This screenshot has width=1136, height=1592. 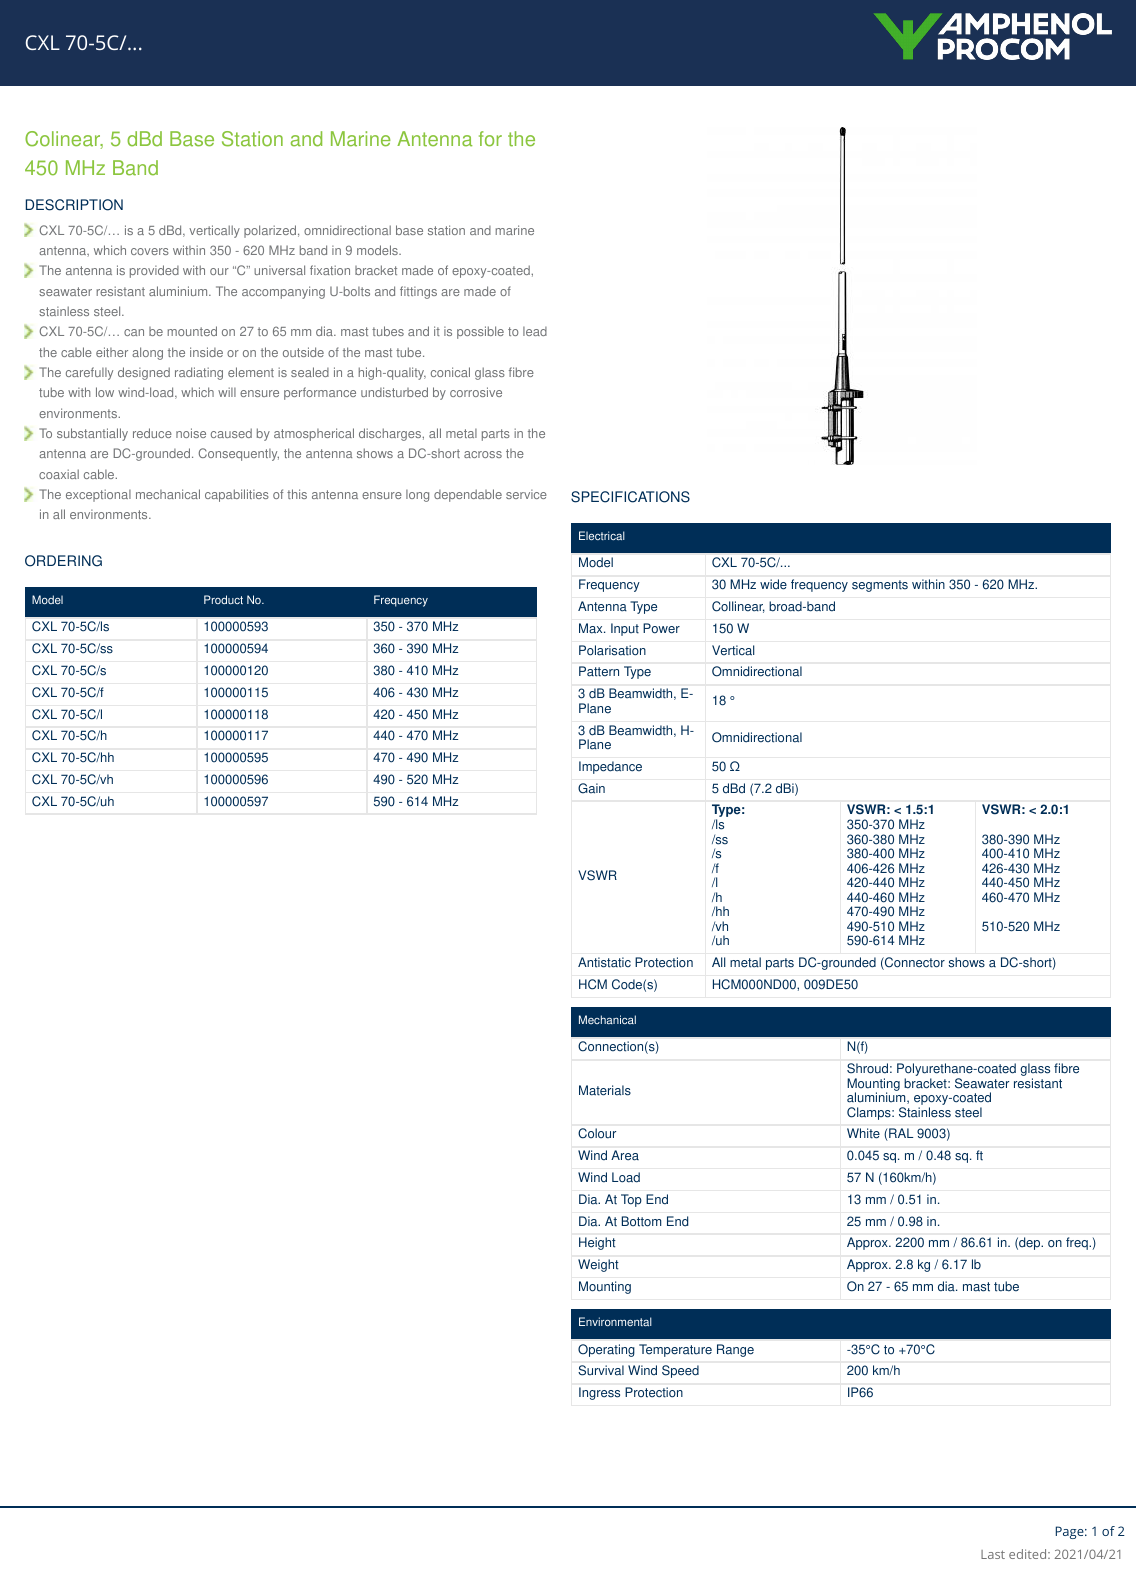 I want to click on Materials, so click(x=605, y=1090).
